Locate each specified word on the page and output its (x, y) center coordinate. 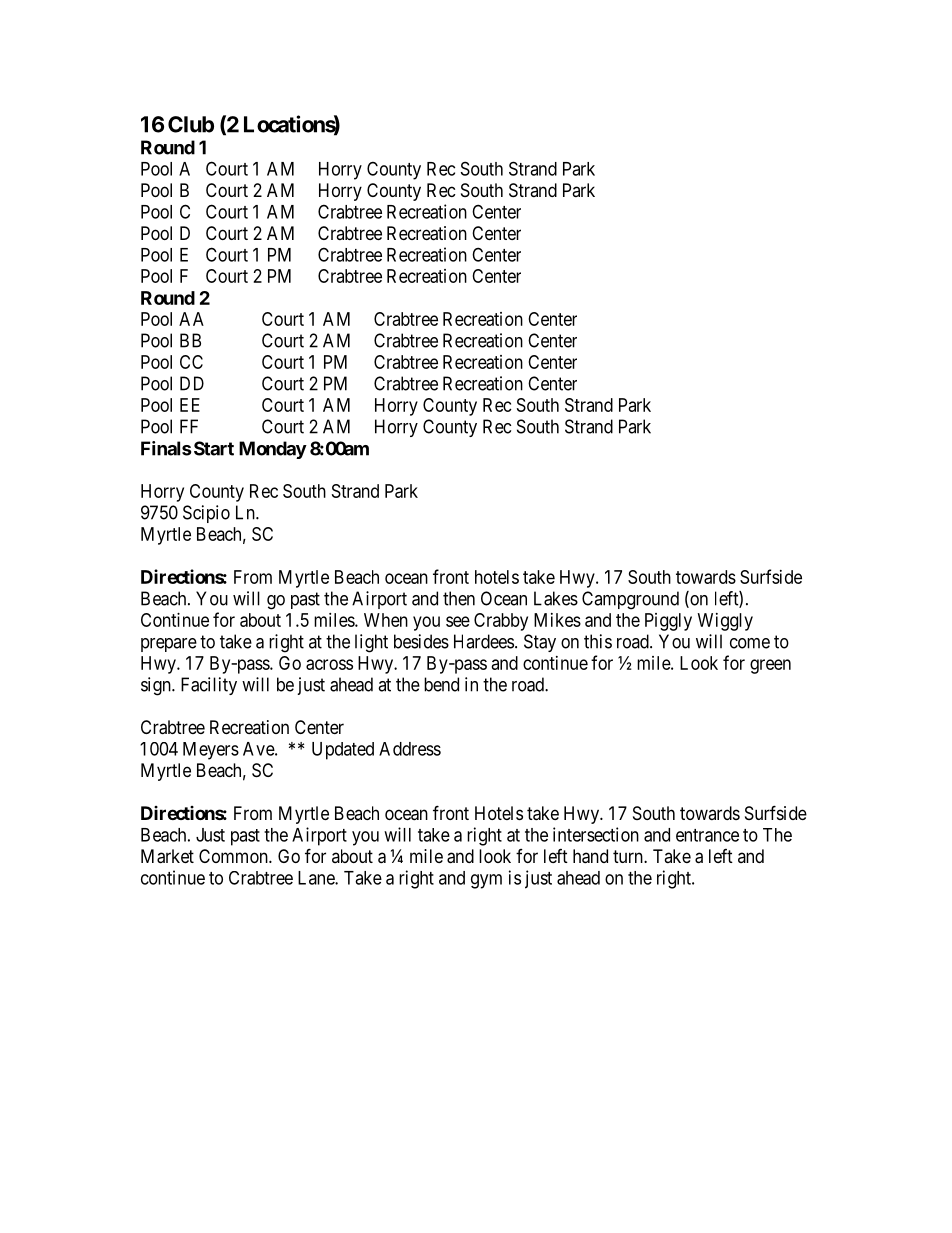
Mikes (557, 620)
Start (214, 448)
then (459, 598)
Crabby (501, 622)
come (750, 643)
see (458, 621)
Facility (209, 686)
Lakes (556, 598)
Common (234, 856)
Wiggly (725, 622)
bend (441, 684)
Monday (273, 450)
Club (191, 124)
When (386, 620)
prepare (169, 645)
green (770, 666)
